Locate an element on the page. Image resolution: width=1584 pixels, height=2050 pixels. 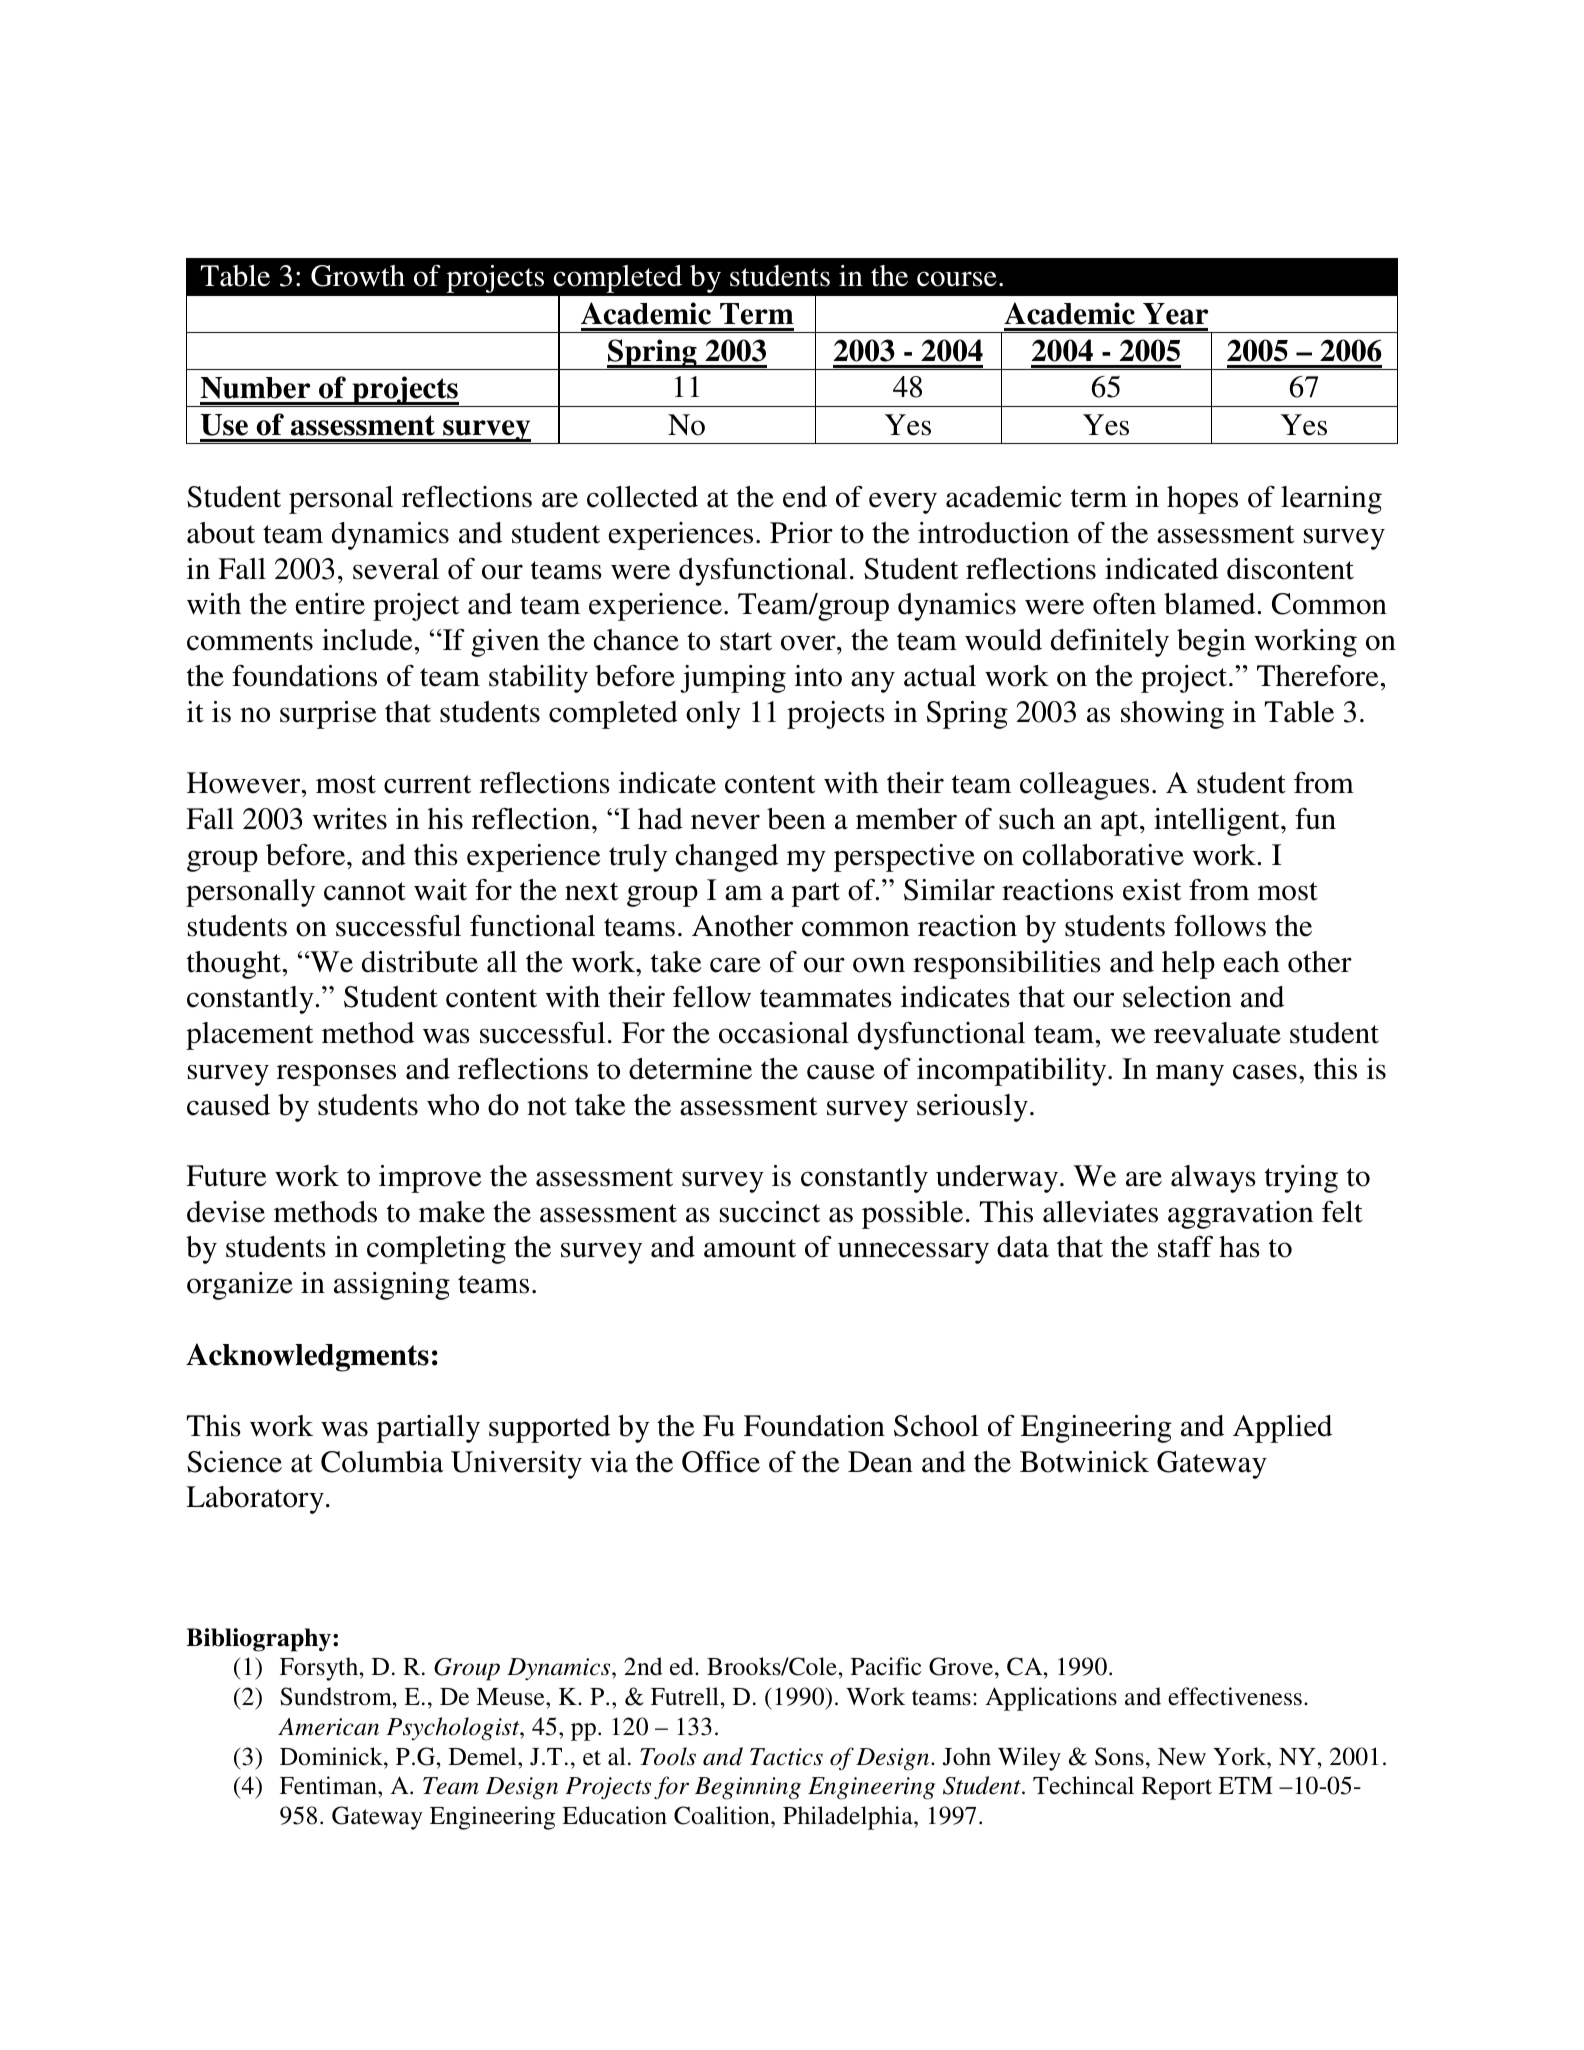
Columbia is located at coordinates (382, 1462).
